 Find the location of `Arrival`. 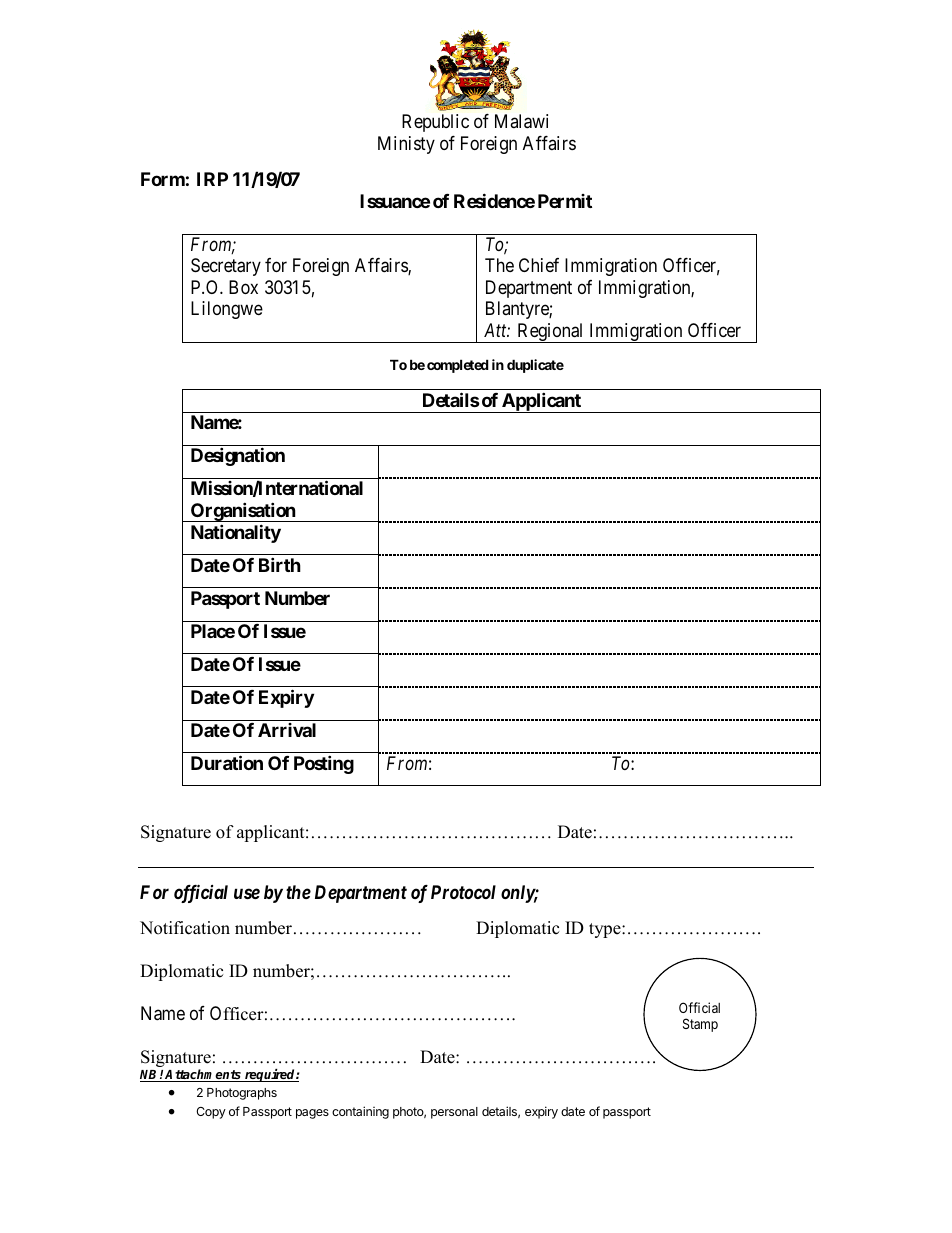

Arrival is located at coordinates (287, 730).
